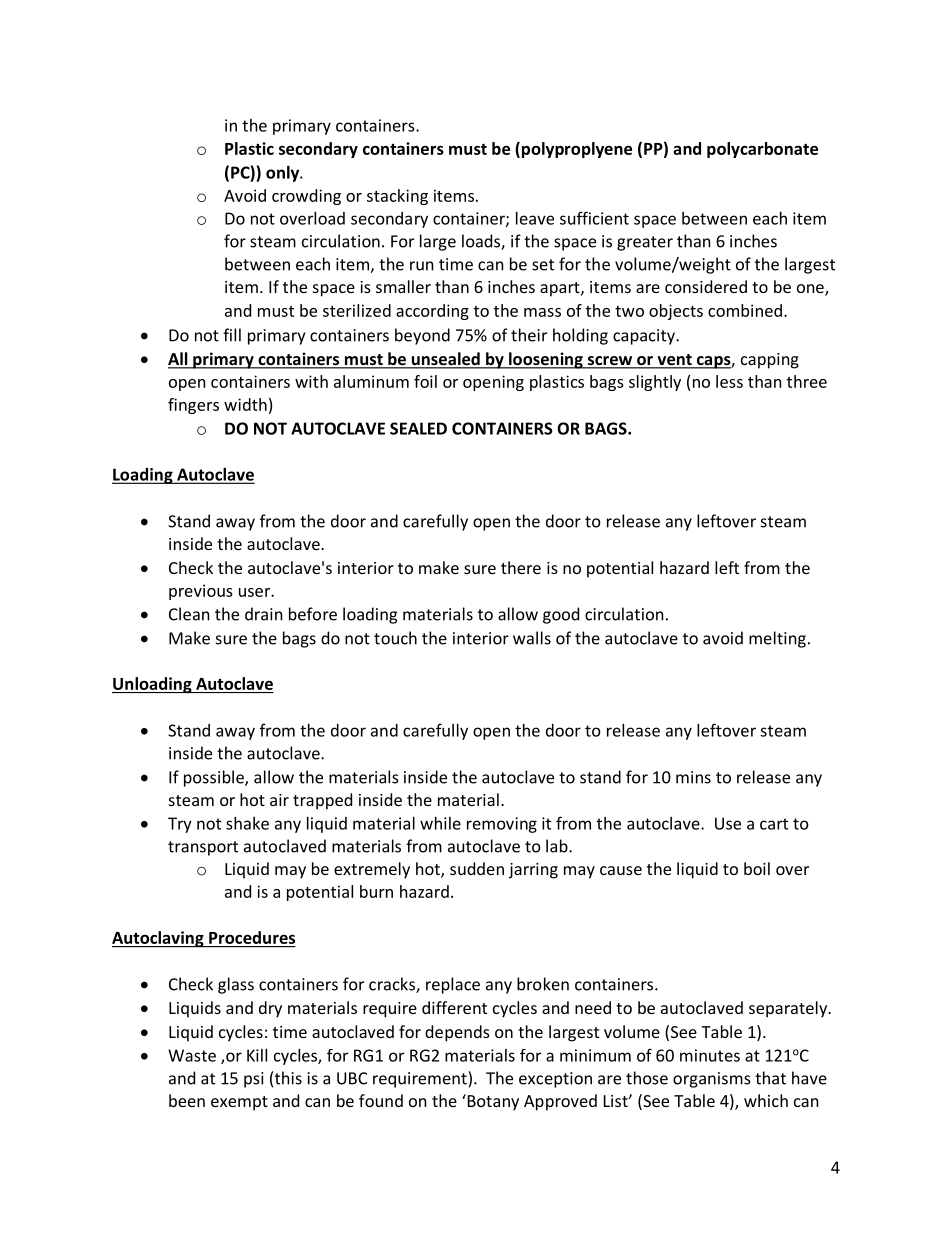 This screenshot has width=952, height=1233. Describe the element at coordinates (492, 1102) in the screenshot. I see `Botany` at that location.
